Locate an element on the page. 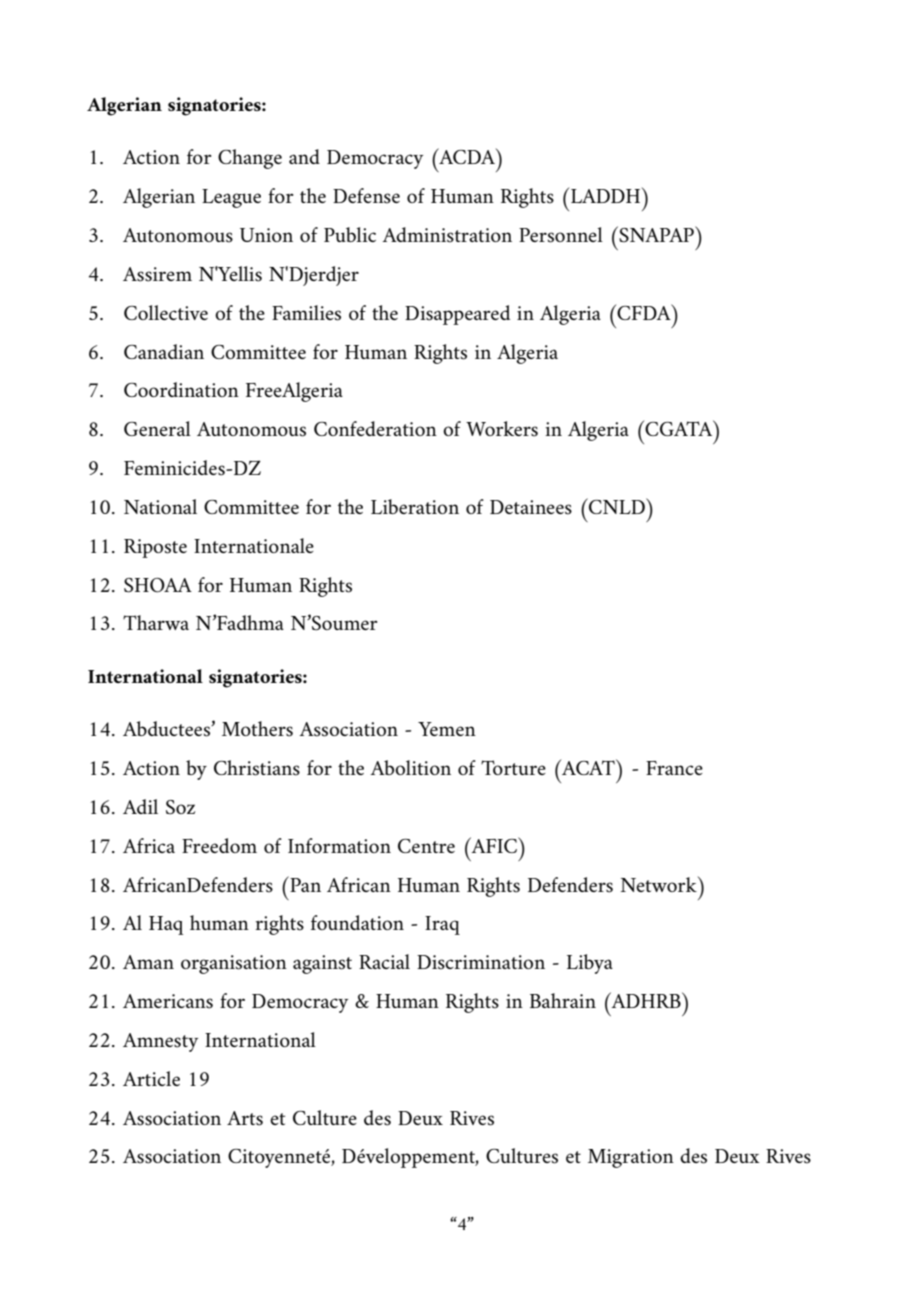  League is located at coordinates (231, 198).
